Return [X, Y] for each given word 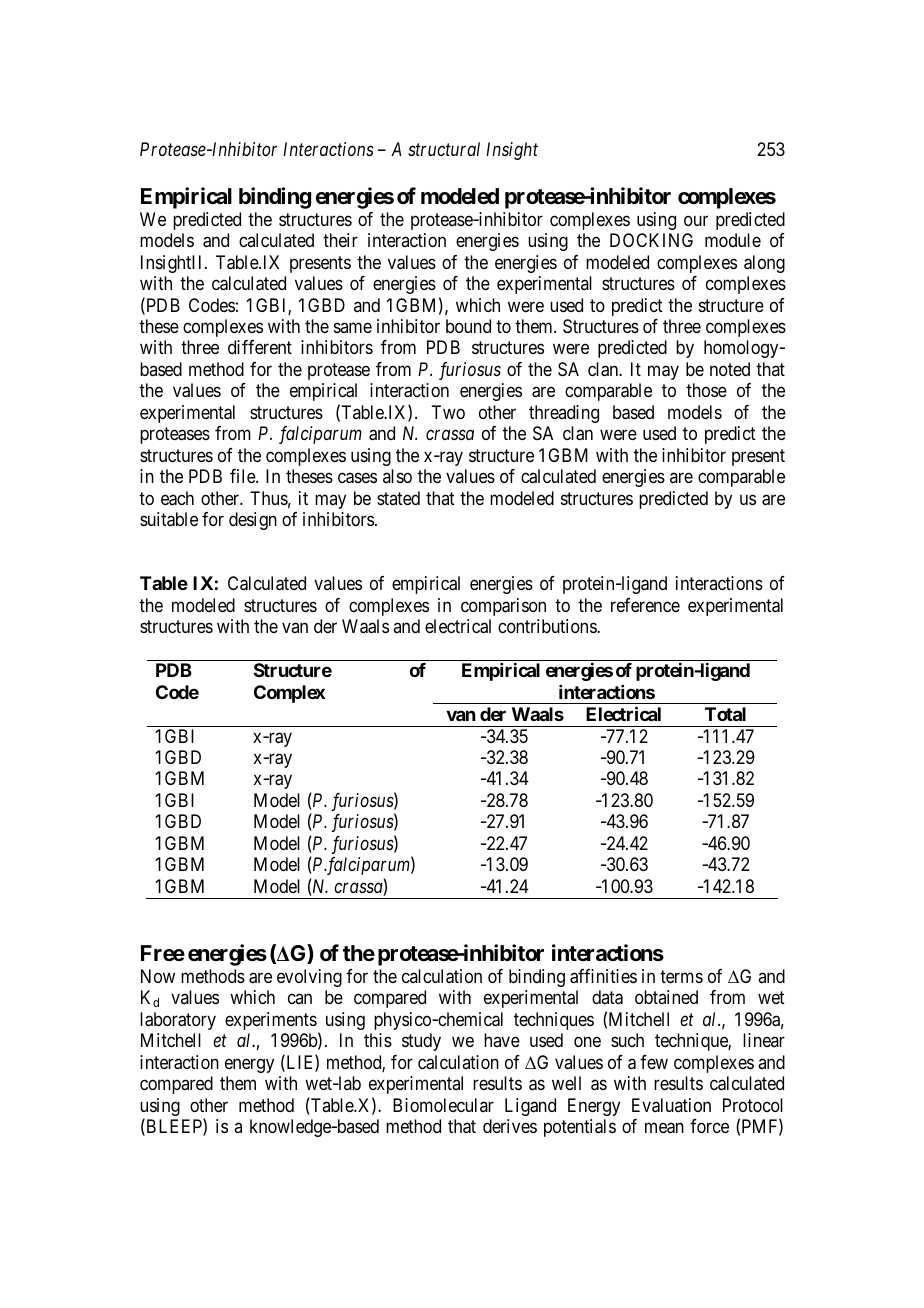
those [706, 390]
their [340, 240]
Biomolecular [443, 1105]
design [253, 521]
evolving [309, 978]
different [260, 347]
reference [645, 605]
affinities [603, 976]
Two [448, 412]
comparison [503, 607]
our [696, 220]
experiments [271, 1021]
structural [444, 149]
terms [681, 976]
